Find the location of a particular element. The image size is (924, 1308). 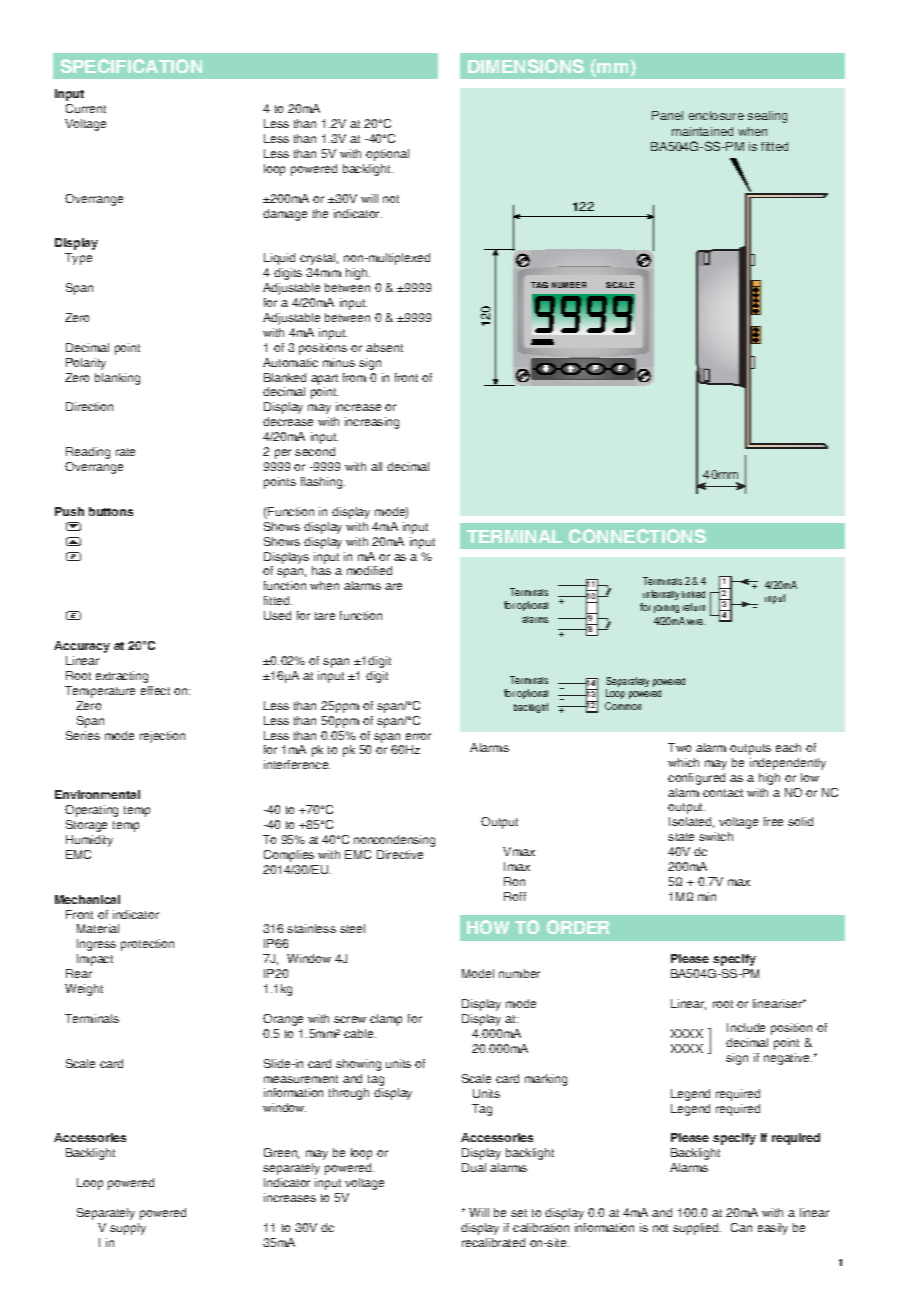

switch is located at coordinates (716, 836).
